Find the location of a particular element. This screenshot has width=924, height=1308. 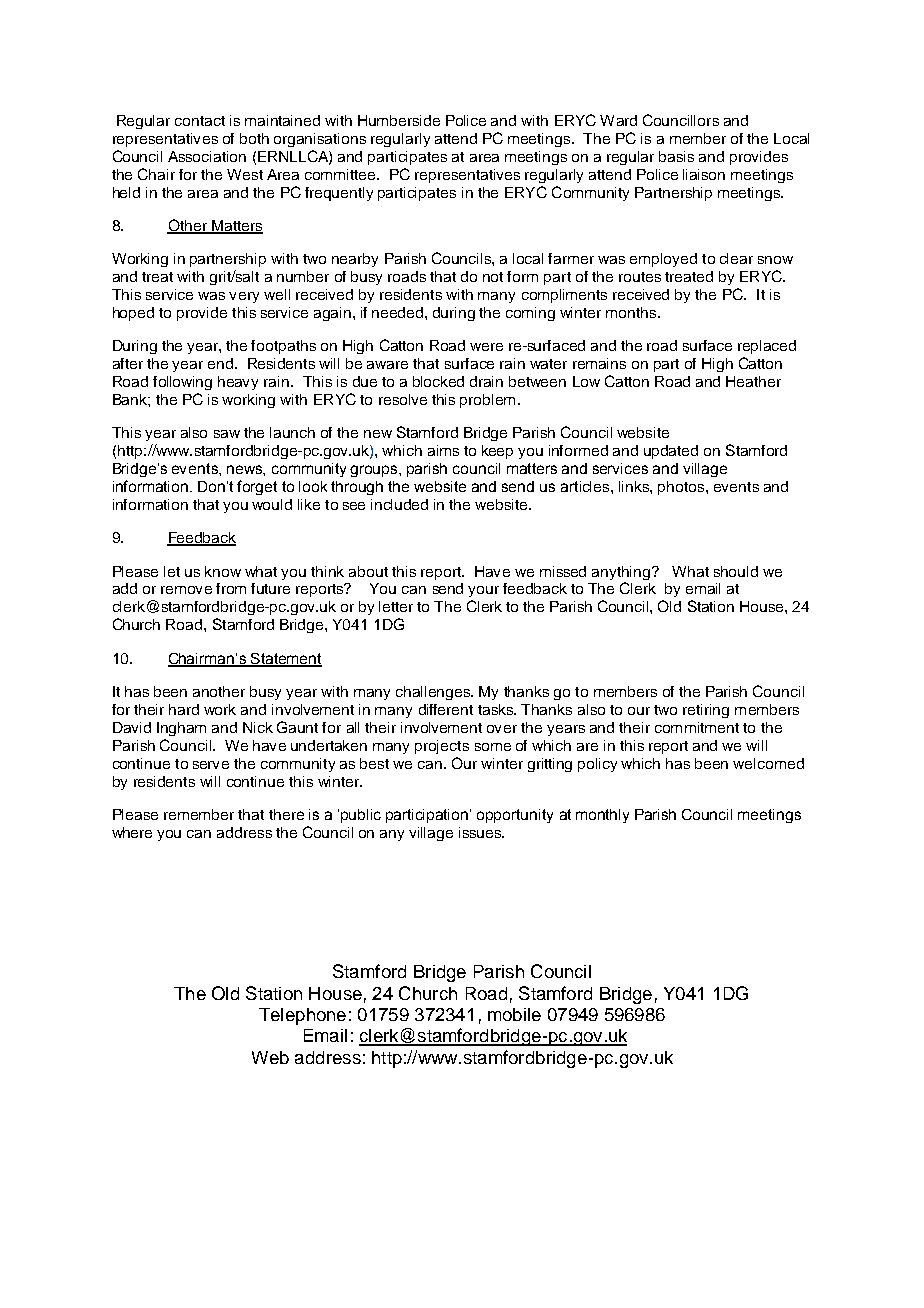

Telephone is located at coordinates (302, 1016).
